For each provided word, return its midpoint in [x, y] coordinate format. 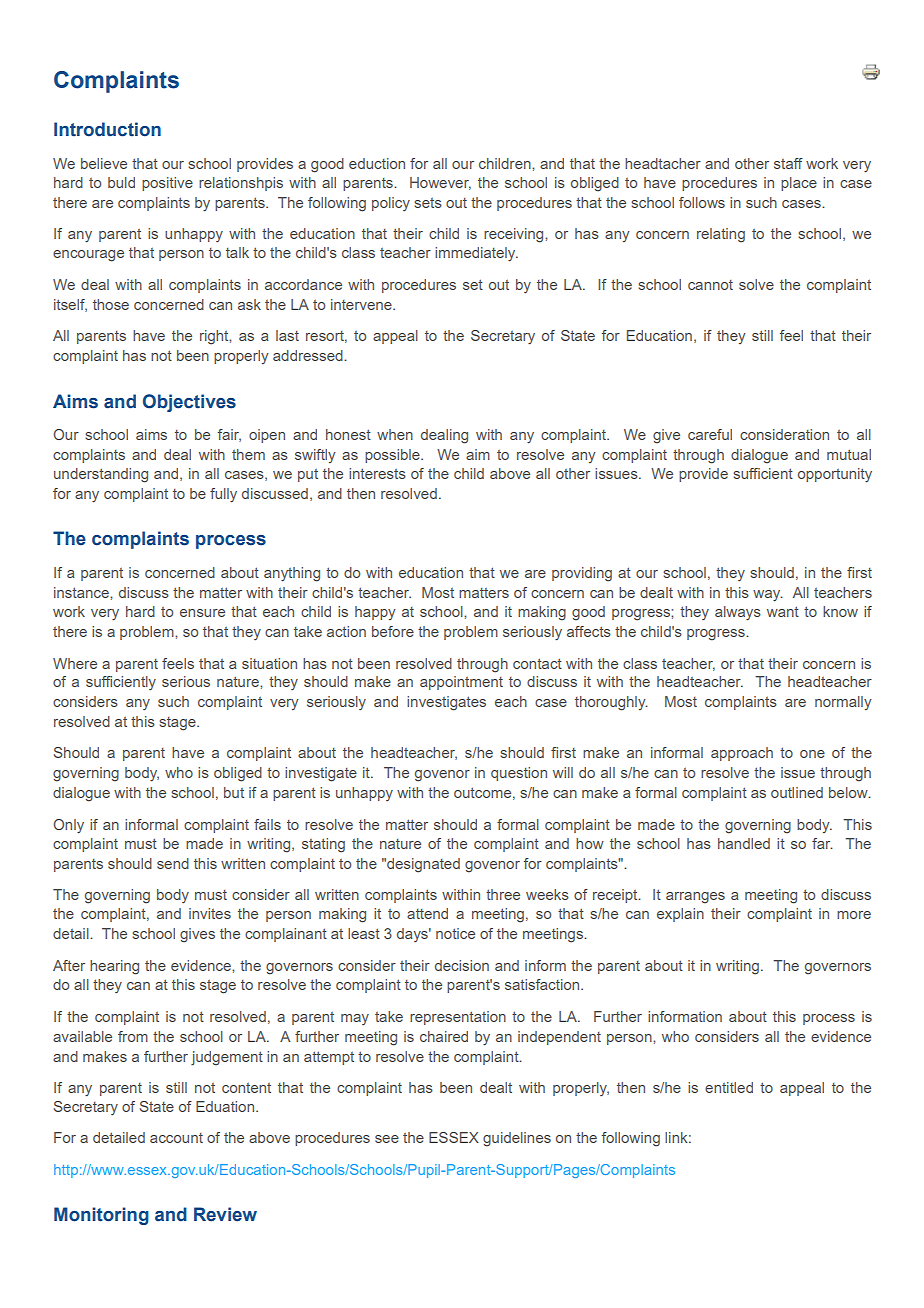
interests [377, 473]
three [503, 894]
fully [223, 495]
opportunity [835, 475]
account [176, 1138]
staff [788, 163]
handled [744, 843]
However [440, 183]
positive [167, 184]
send [173, 863]
